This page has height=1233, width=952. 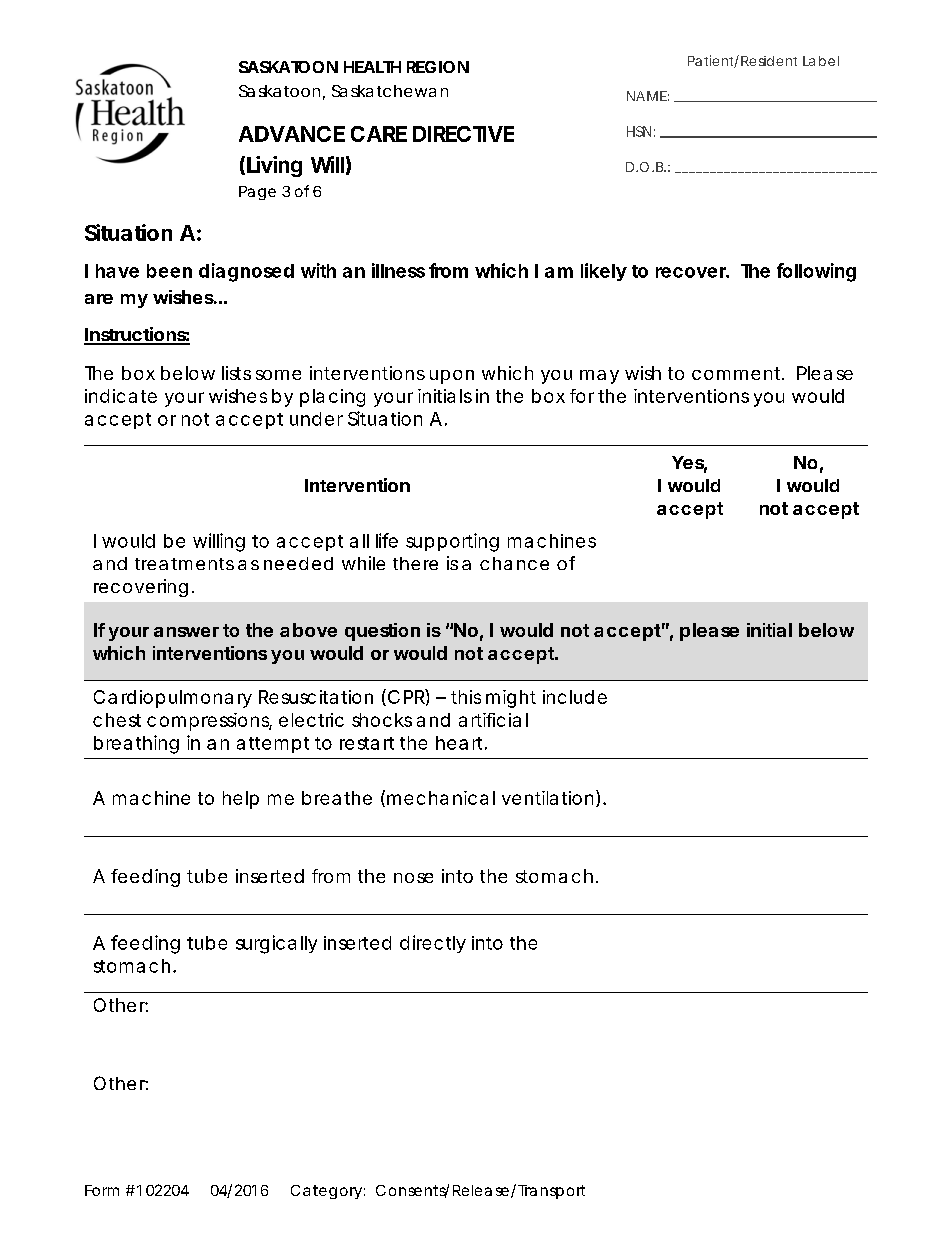 What do you see at coordinates (273, 745) in the page?
I see `attempt` at bounding box center [273, 745].
